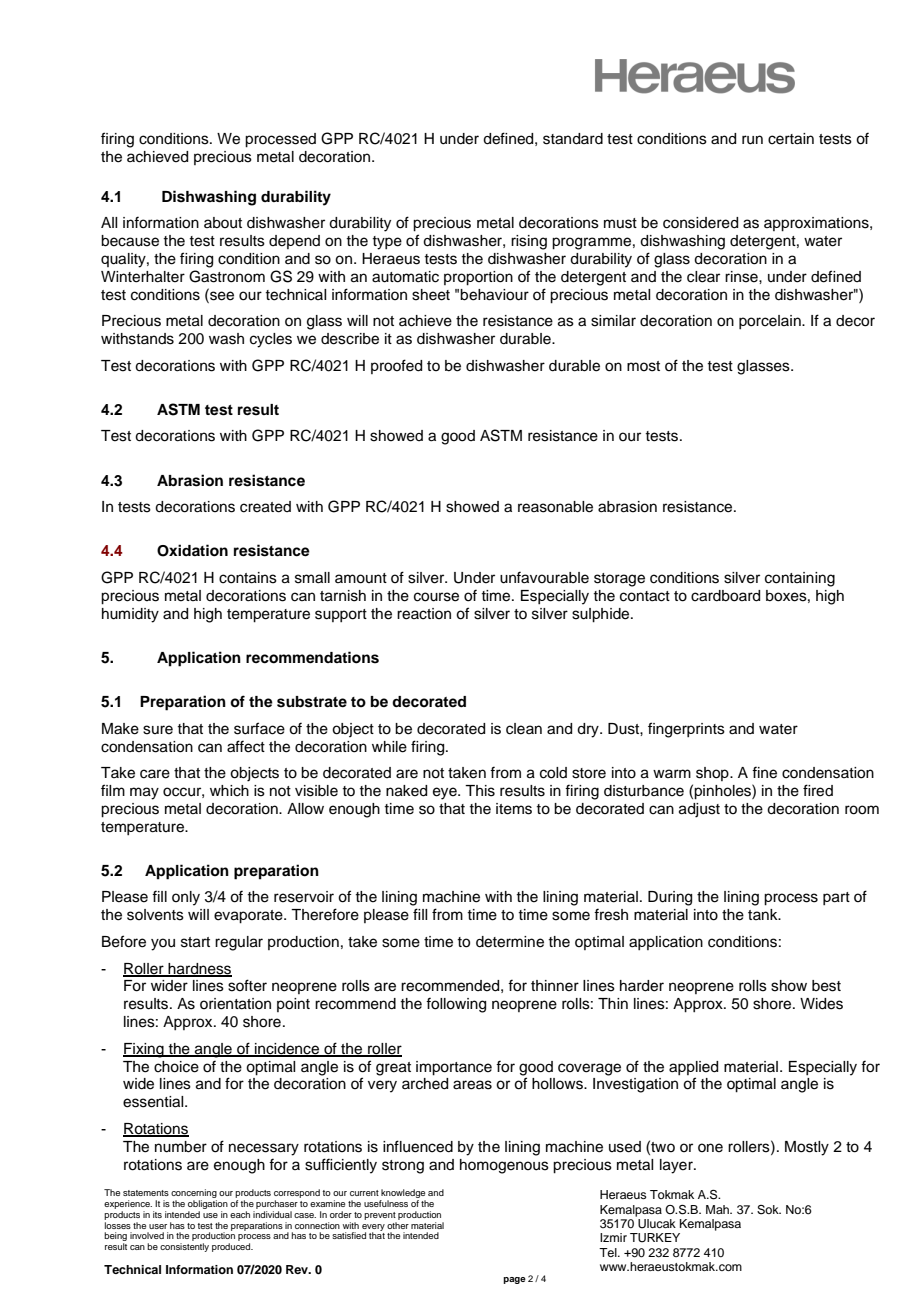 The image size is (924, 1308). Describe the element at coordinates (771, 322) in the screenshot. I see `porcelain` at that location.
